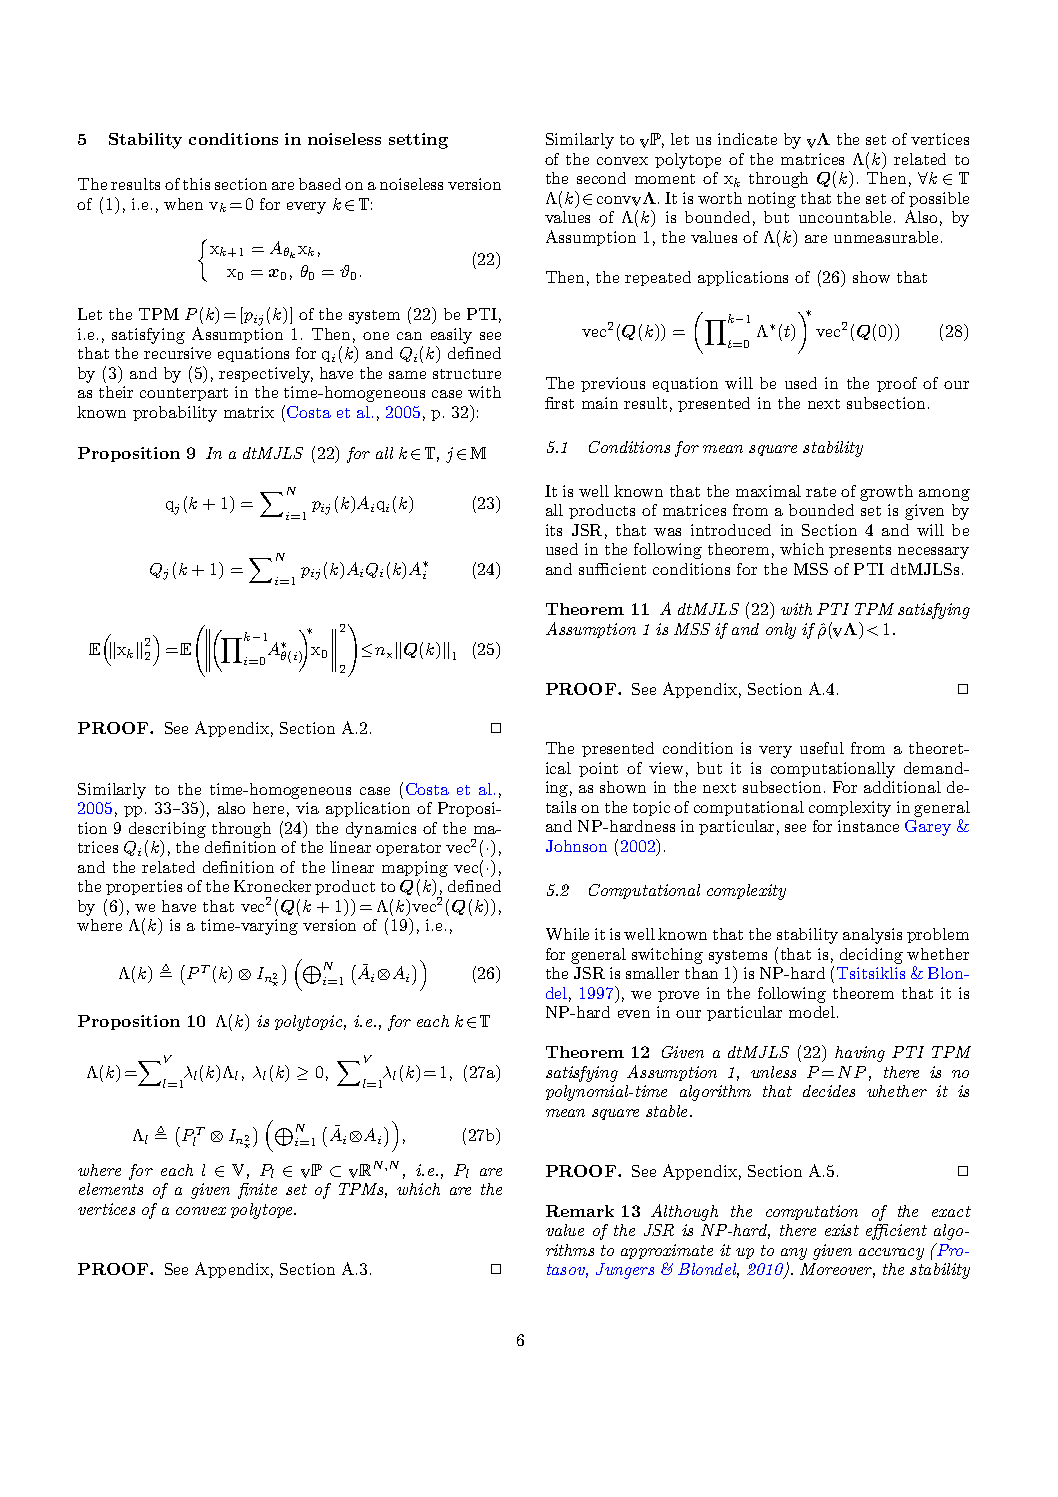 The height and width of the screenshot is (1497, 1058). What do you see at coordinates (601, 178) in the screenshot?
I see `second` at bounding box center [601, 178].
